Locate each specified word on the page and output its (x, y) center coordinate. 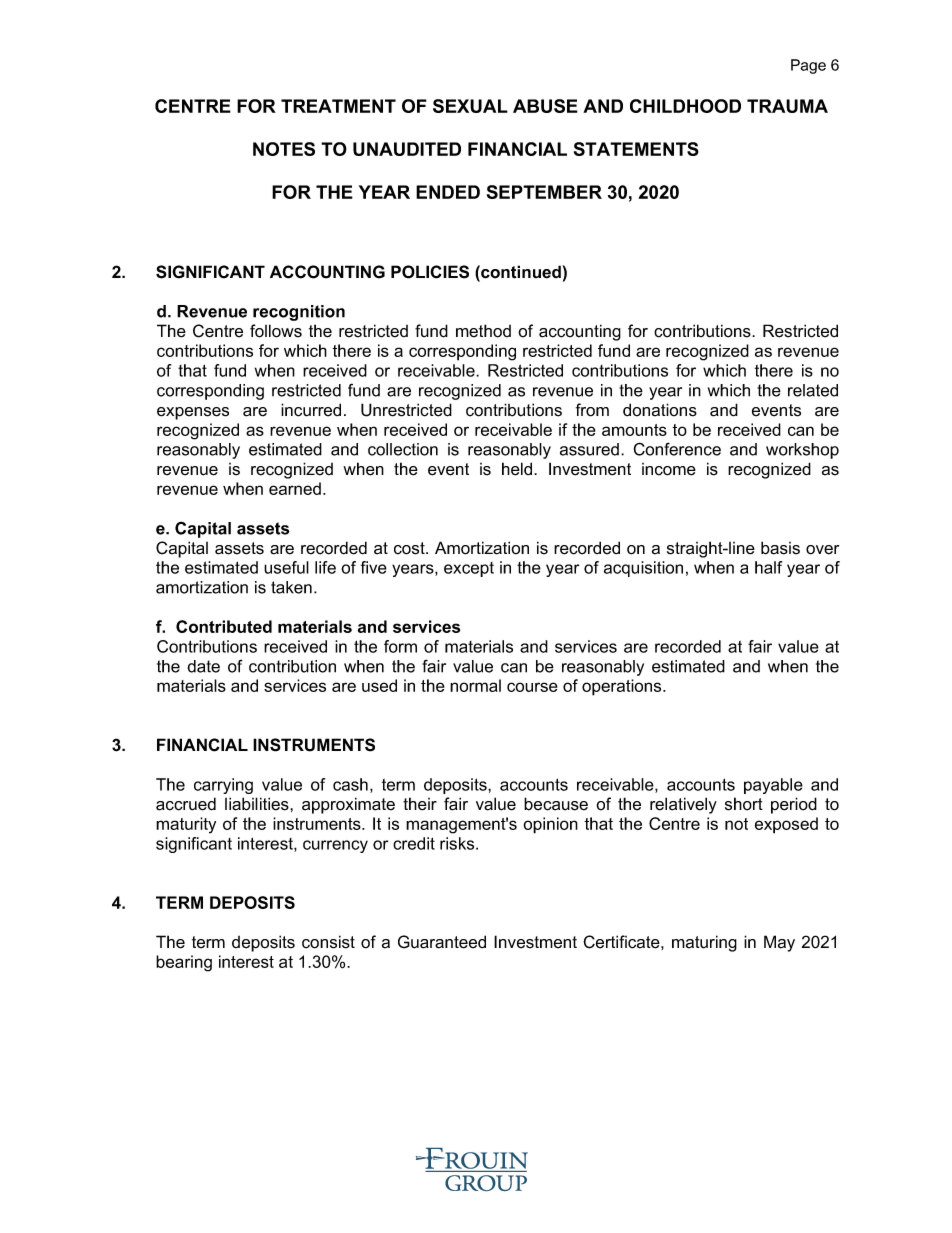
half (768, 567)
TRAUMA (787, 106)
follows (276, 331)
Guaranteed (442, 942)
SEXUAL (470, 106)
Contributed (224, 626)
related (813, 390)
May (779, 943)
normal (475, 685)
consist (328, 942)
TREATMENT (338, 106)
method (483, 331)
